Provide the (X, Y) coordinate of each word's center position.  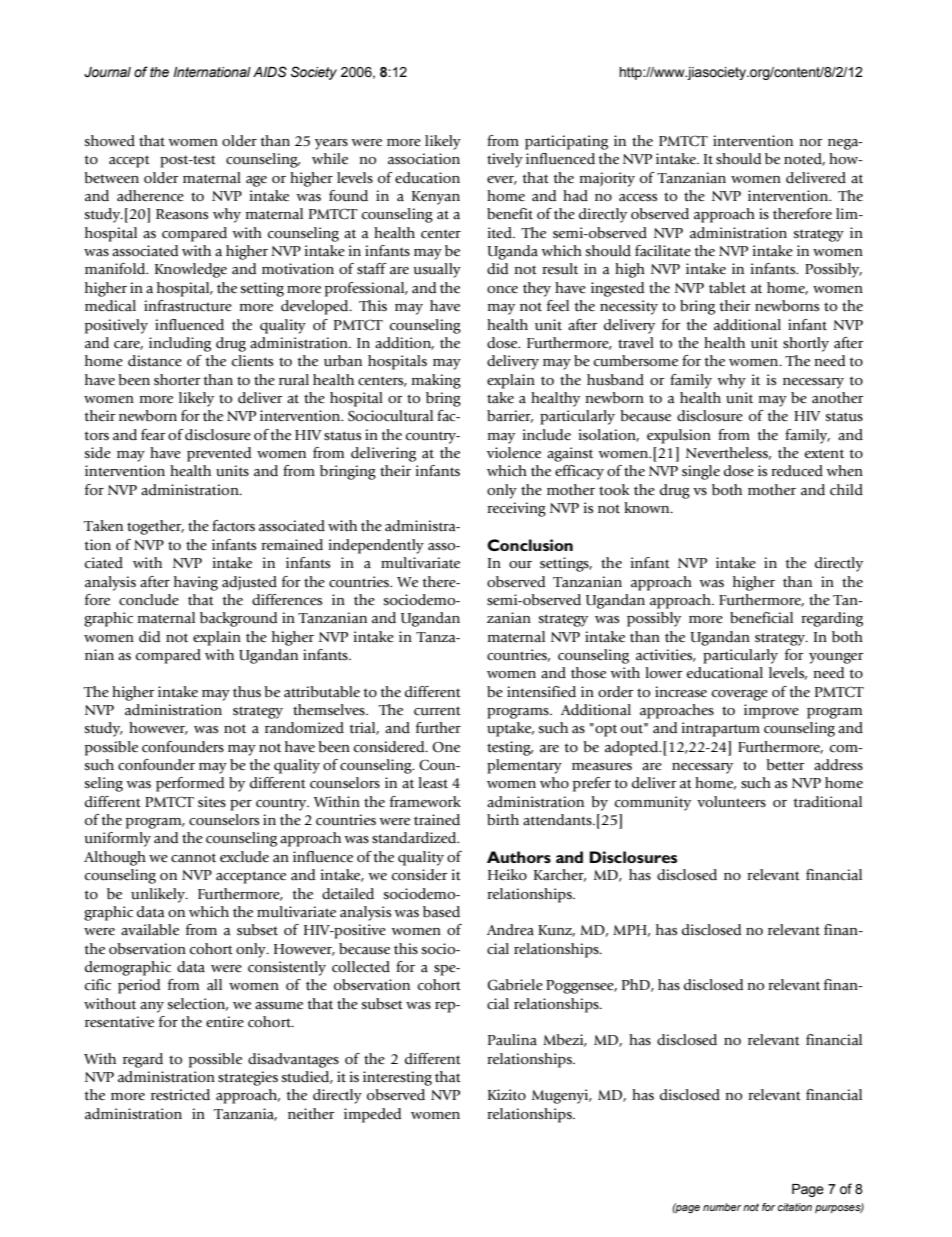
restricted (180, 1095)
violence (514, 453)
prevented (219, 454)
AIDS (270, 72)
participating (566, 142)
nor (811, 142)
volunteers (731, 802)
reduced (797, 471)
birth (503, 820)
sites (212, 802)
